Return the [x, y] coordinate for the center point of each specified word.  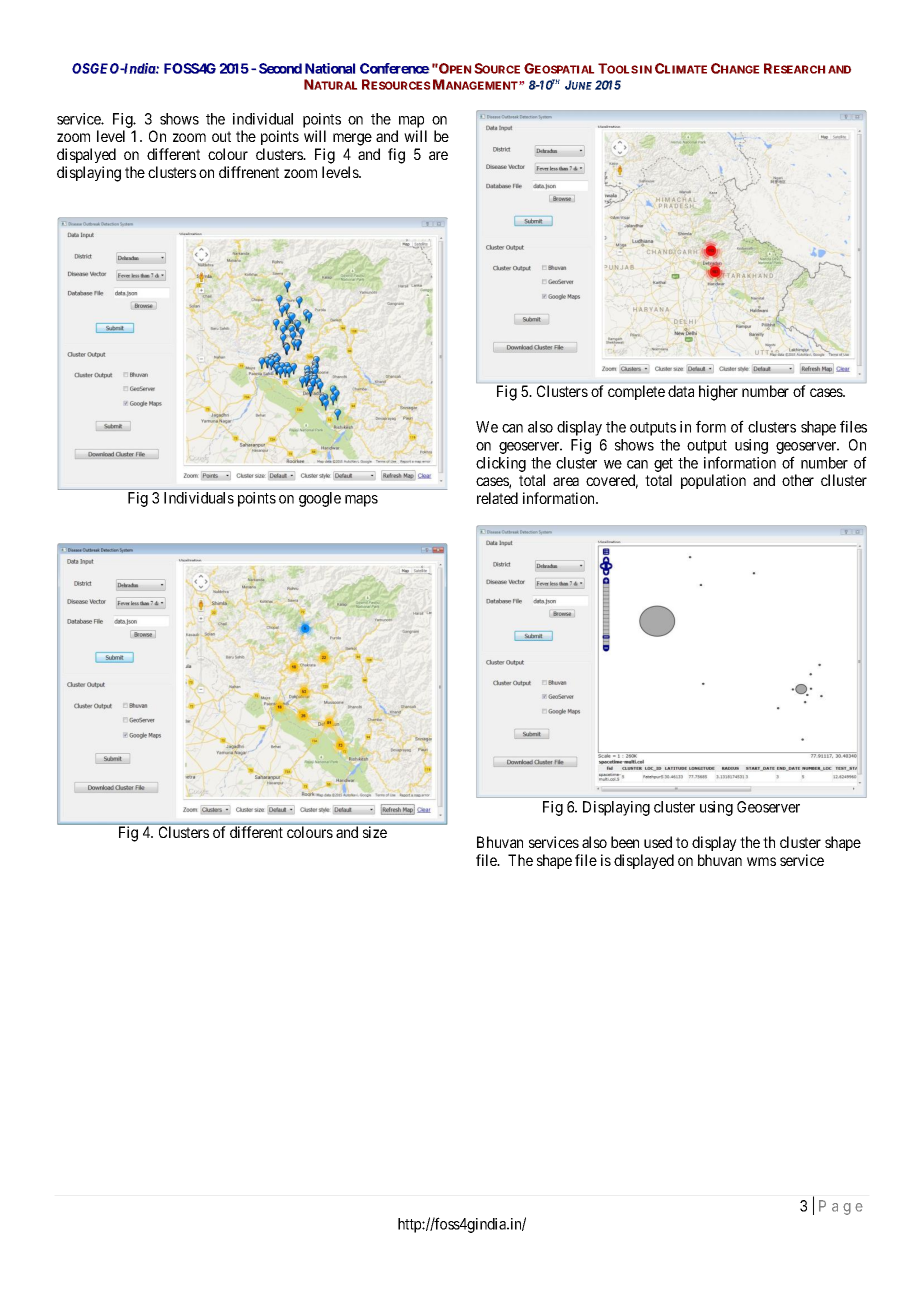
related [497, 498]
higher [718, 393]
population [713, 481]
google [320, 499]
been [625, 842]
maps [361, 501]
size [375, 832]
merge [352, 139]
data [681, 391]
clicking [501, 464]
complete [636, 392]
